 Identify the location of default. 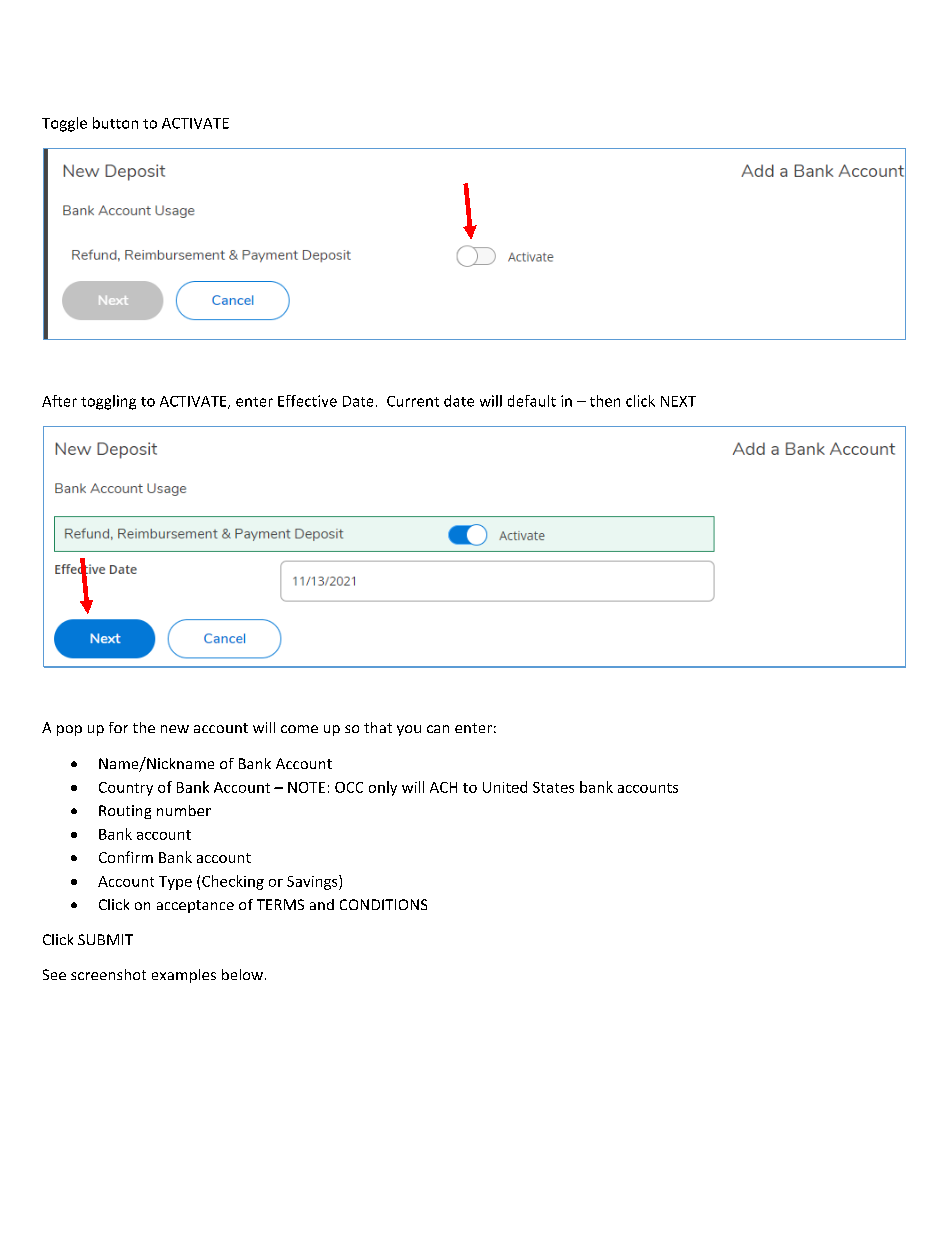
(532, 401).
